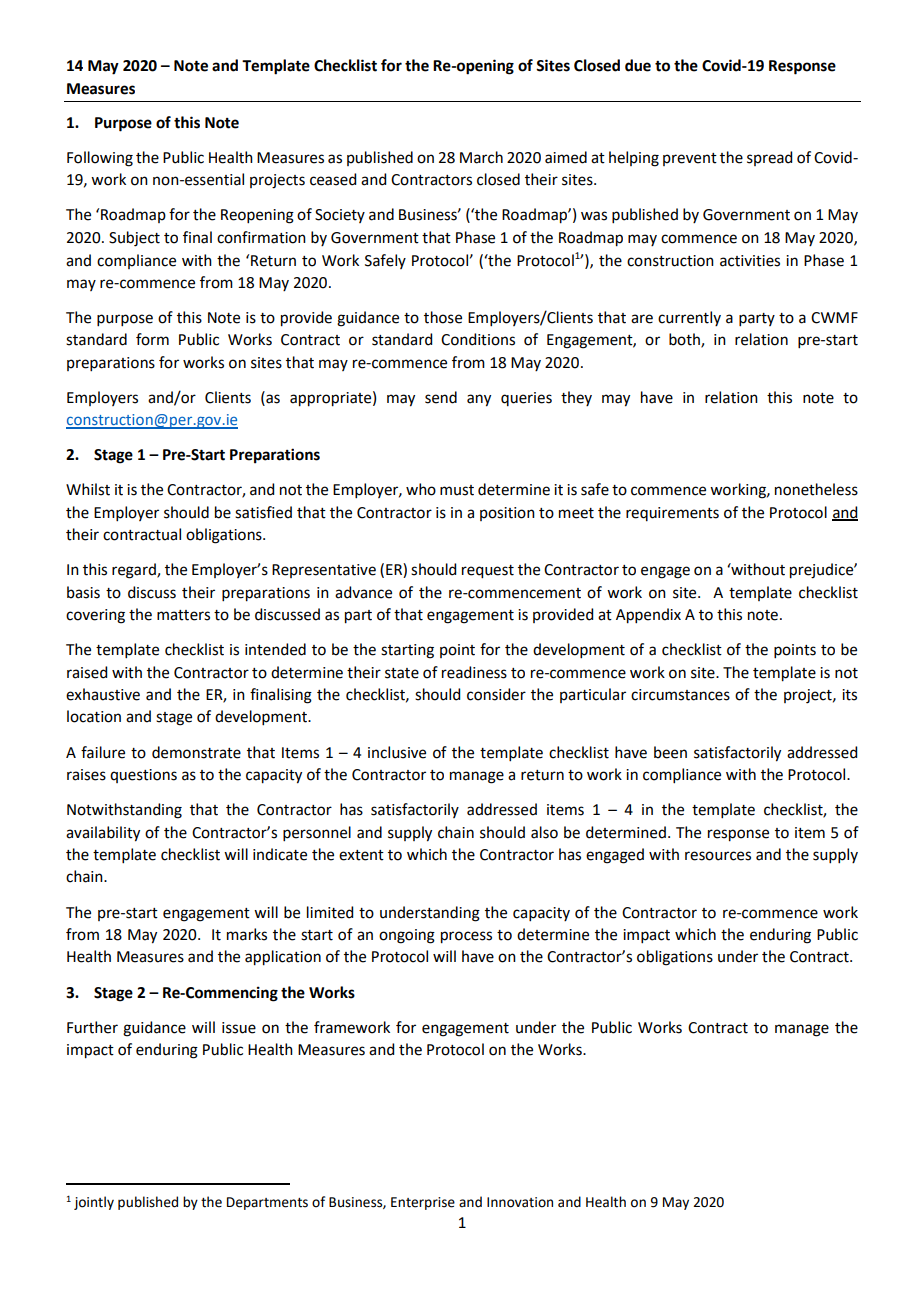  I want to click on form, so click(152, 339).
